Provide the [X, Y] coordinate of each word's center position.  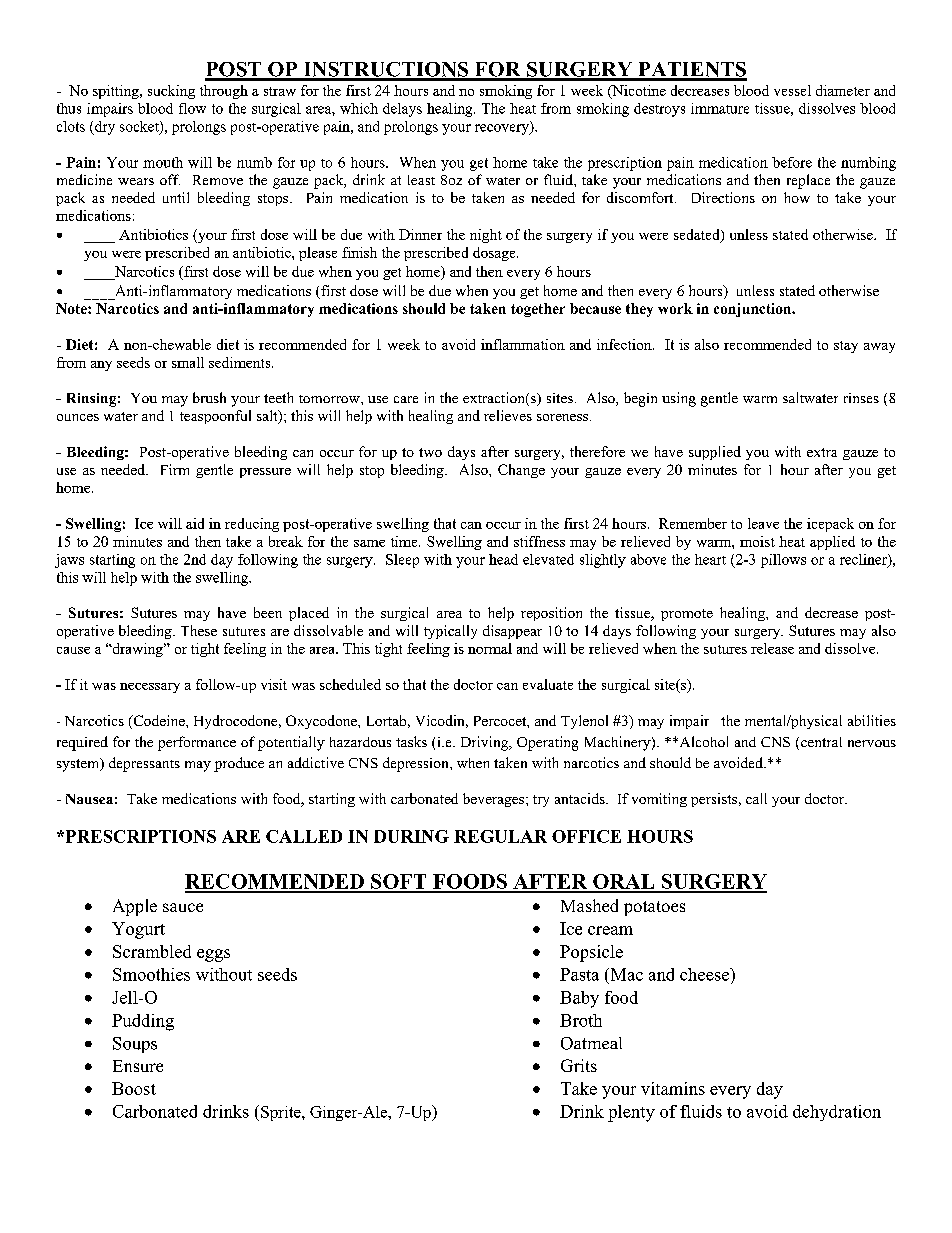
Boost [134, 1088]
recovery [503, 129]
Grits [579, 1065]
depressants [144, 764]
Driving [486, 743]
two [430, 452]
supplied [715, 453]
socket [140, 127]
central [820, 743]
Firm [175, 469]
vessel [792, 90]
